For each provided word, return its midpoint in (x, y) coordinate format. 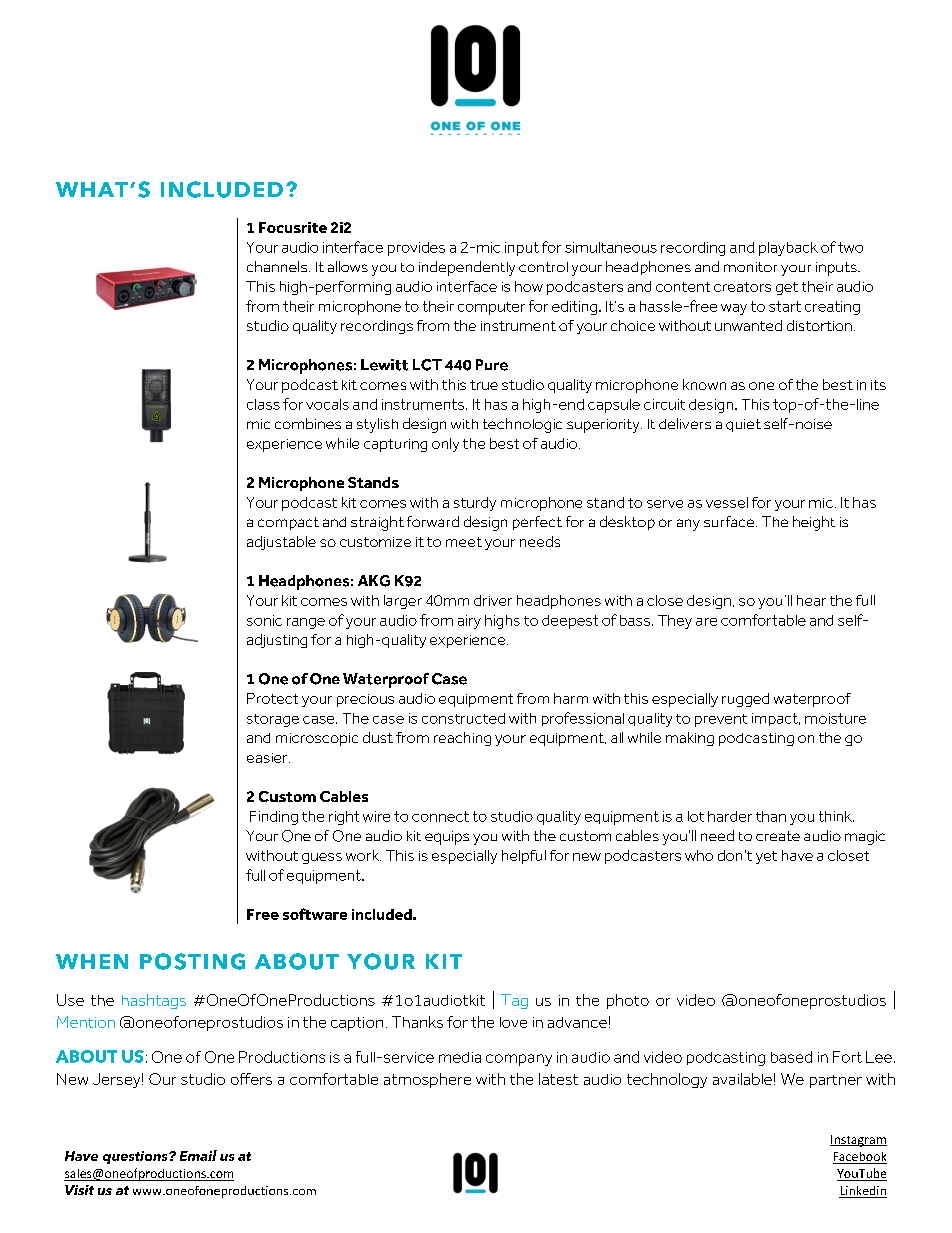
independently (467, 268)
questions (136, 1157)
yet (766, 857)
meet (464, 542)
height (814, 523)
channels (277, 266)
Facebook (860, 1158)
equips (447, 838)
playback (788, 249)
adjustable (281, 543)
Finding (274, 818)
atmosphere (427, 1080)
